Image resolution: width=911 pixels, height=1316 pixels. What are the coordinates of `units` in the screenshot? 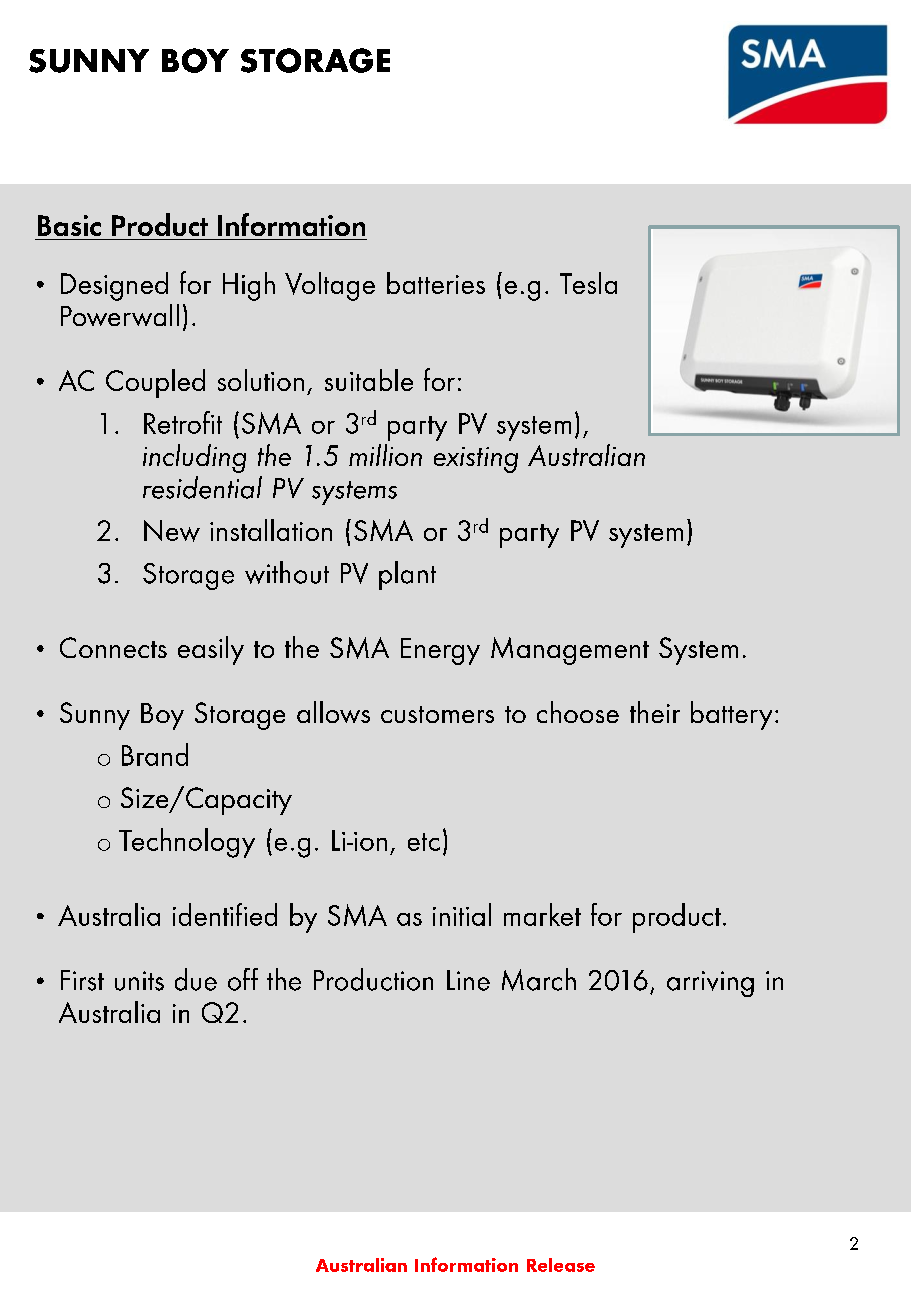 It's located at (139, 981).
